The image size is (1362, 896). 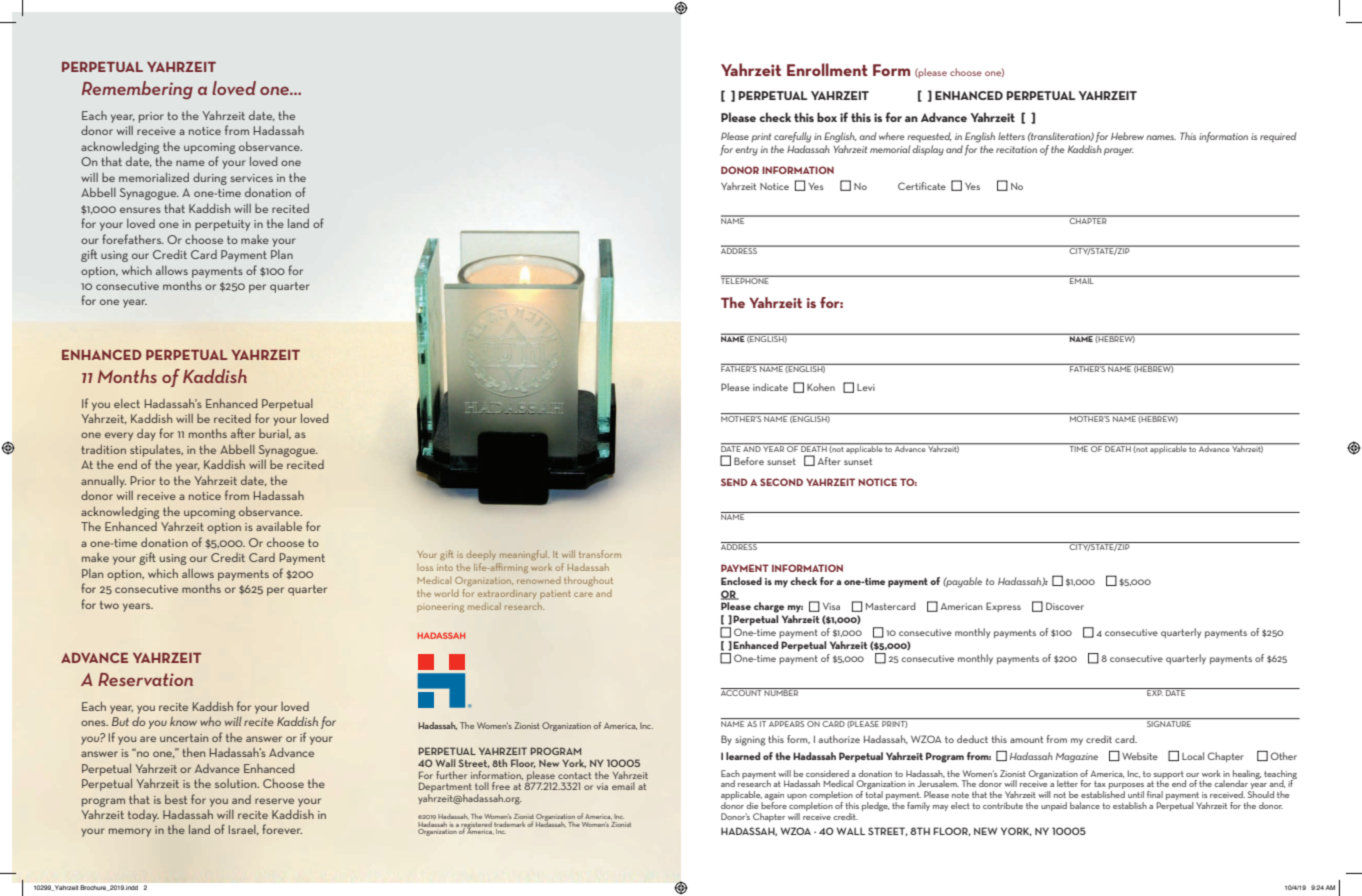 I want to click on prayer, so click(x=1119, y=152).
